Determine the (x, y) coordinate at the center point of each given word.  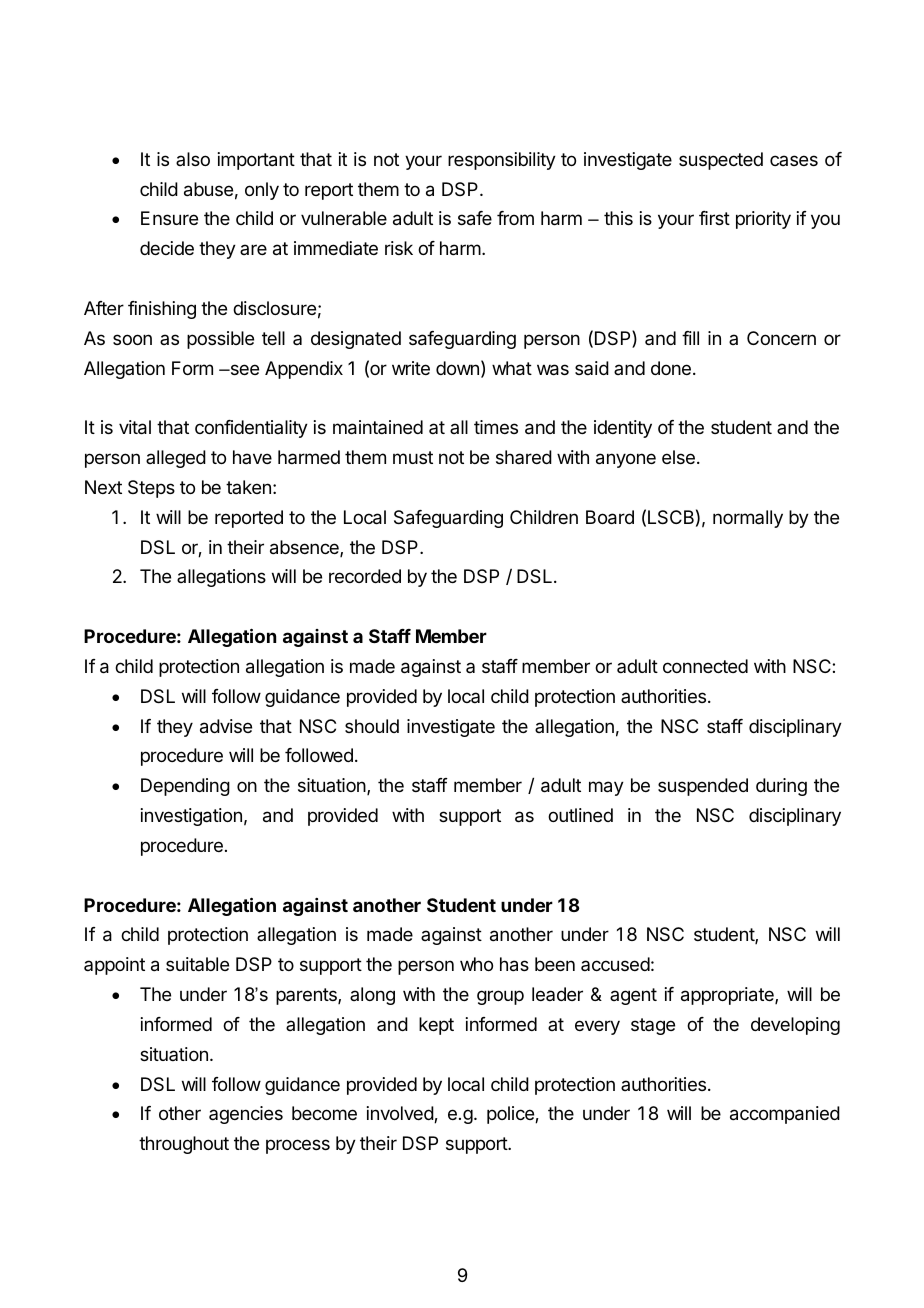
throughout (184, 1145)
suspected (721, 161)
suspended (703, 787)
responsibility (502, 161)
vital (135, 427)
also (193, 159)
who (476, 964)
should (372, 726)
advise (226, 726)
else (678, 457)
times (496, 427)
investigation (191, 817)
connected (705, 666)
